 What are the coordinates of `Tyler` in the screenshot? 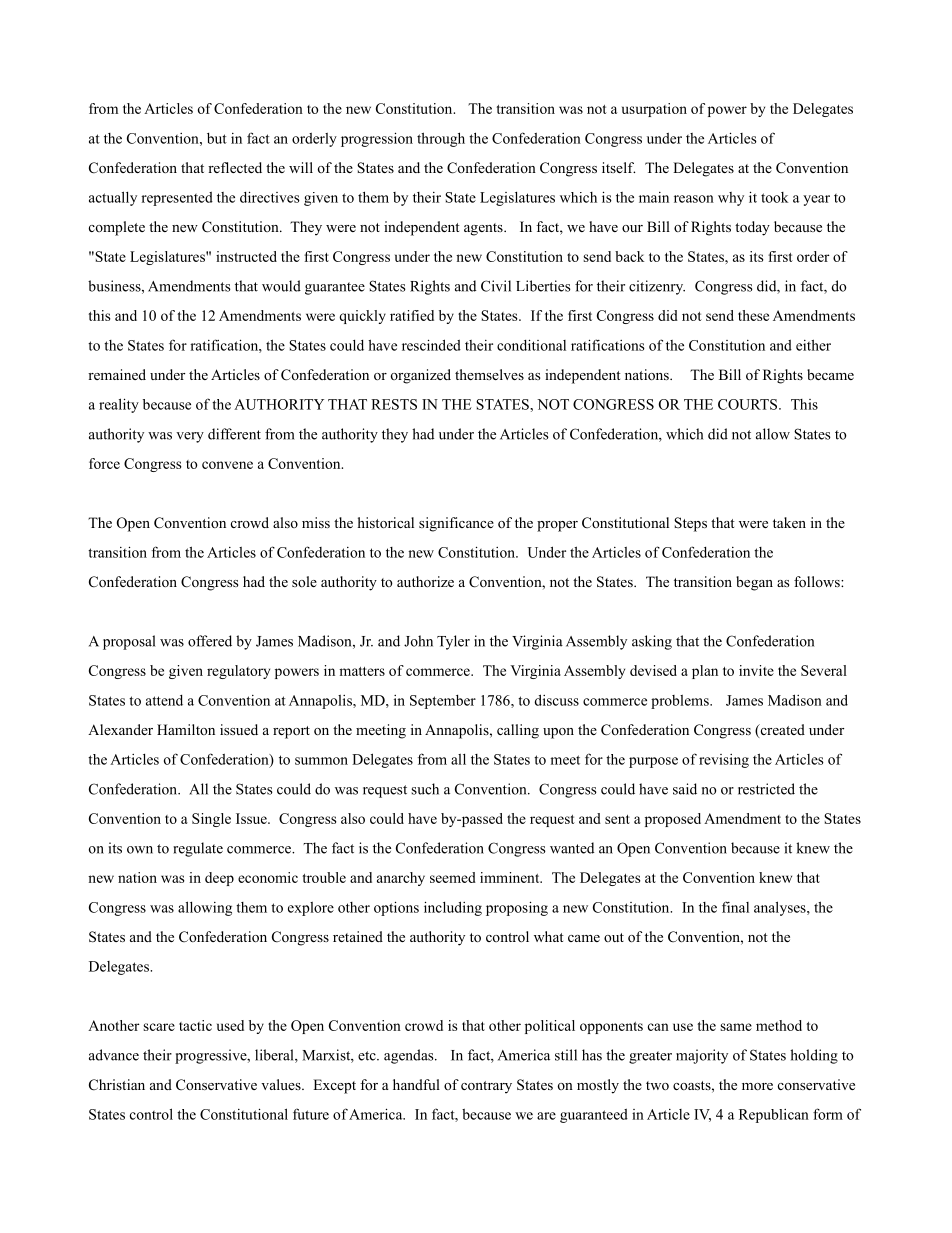 It's located at (453, 642).
